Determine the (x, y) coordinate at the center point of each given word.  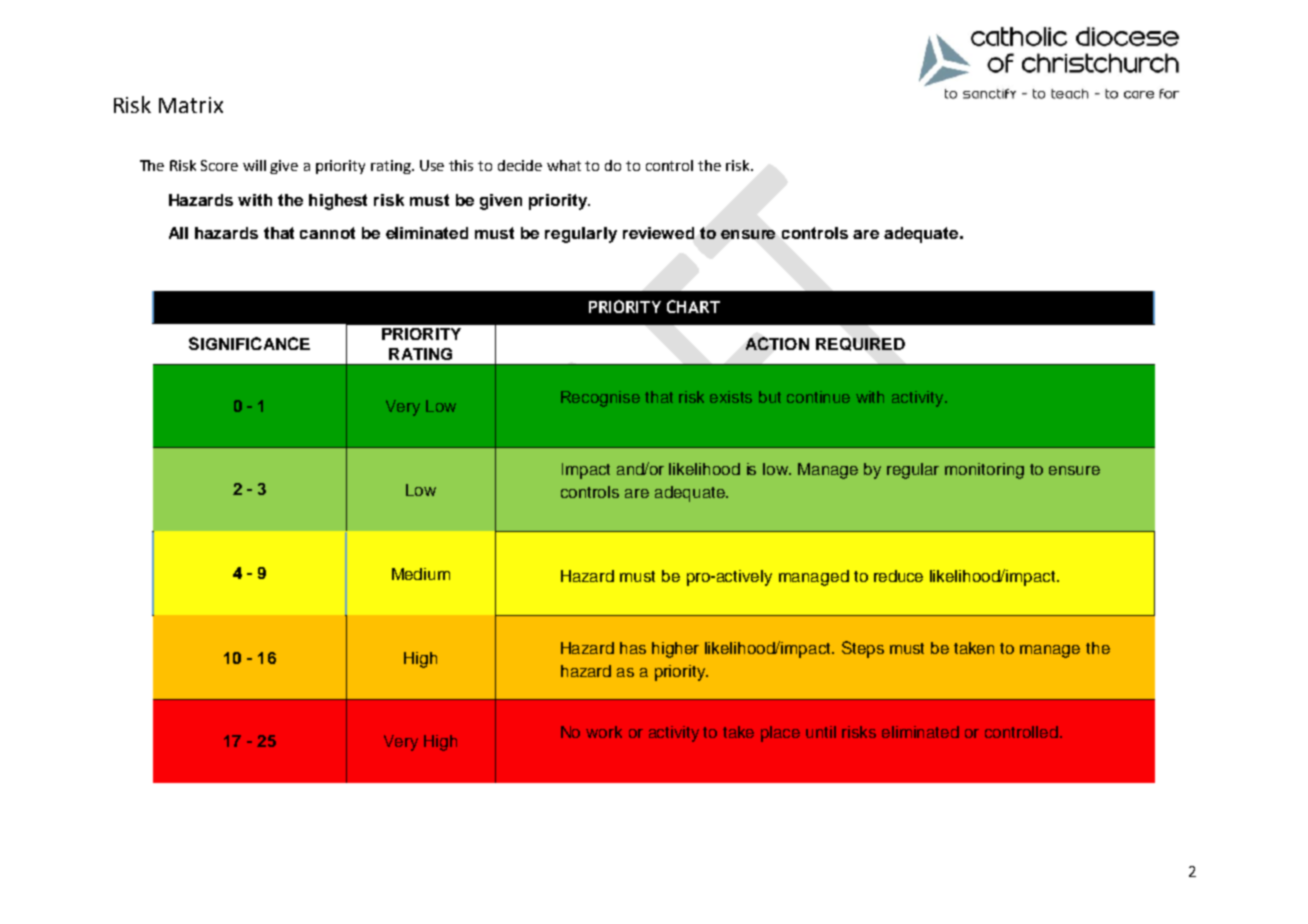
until (821, 732)
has (633, 648)
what (564, 165)
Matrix (191, 105)
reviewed (658, 233)
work (604, 732)
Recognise (600, 399)
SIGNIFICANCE (249, 343)
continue (818, 397)
